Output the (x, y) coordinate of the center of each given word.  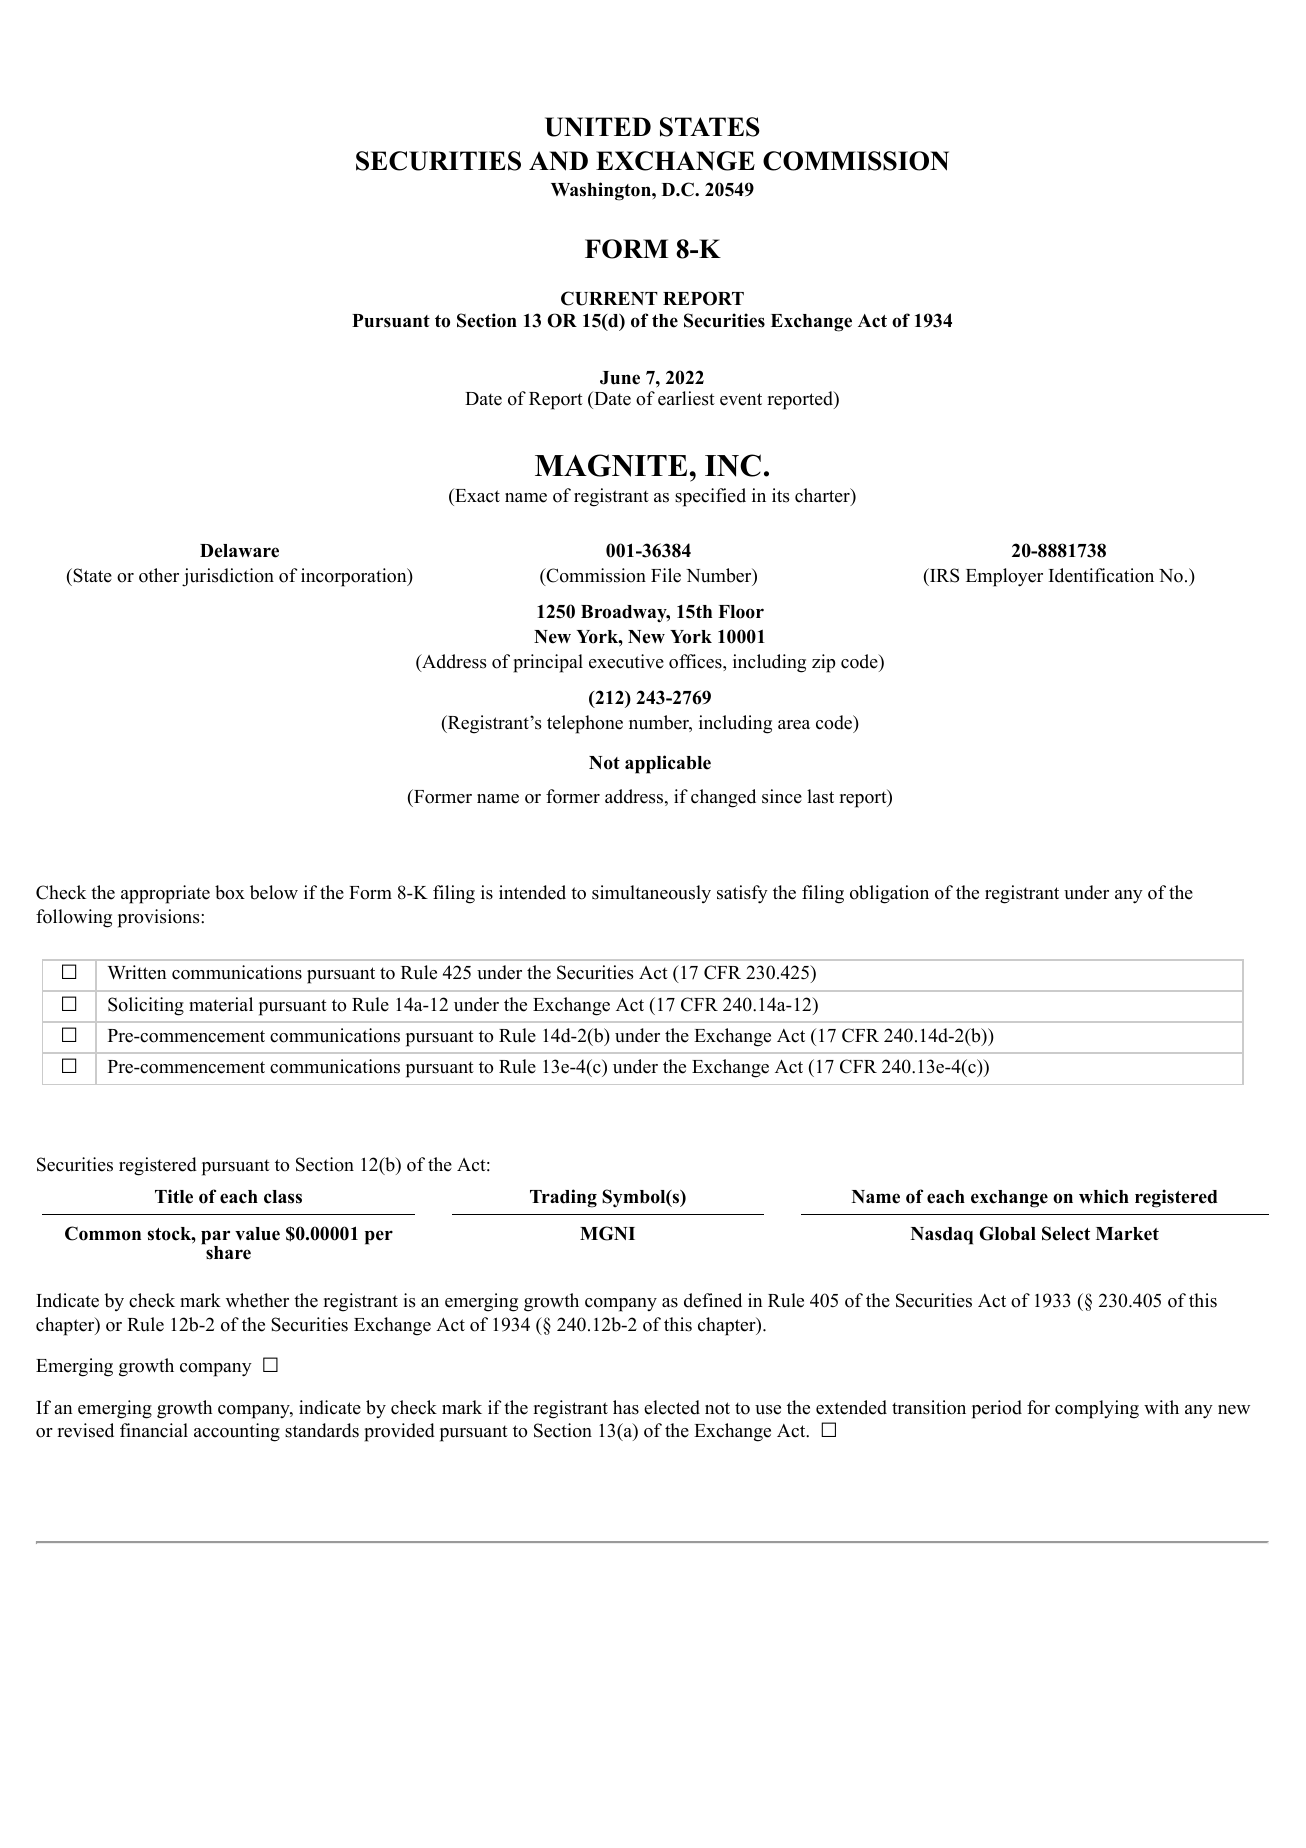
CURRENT (609, 298)
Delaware (239, 551)
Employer (1004, 577)
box (230, 892)
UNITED (598, 127)
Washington (602, 191)
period (997, 1409)
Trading (563, 1198)
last (820, 796)
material (221, 1004)
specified (710, 497)
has (626, 1407)
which (1104, 1196)
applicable (668, 764)
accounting (237, 1432)
